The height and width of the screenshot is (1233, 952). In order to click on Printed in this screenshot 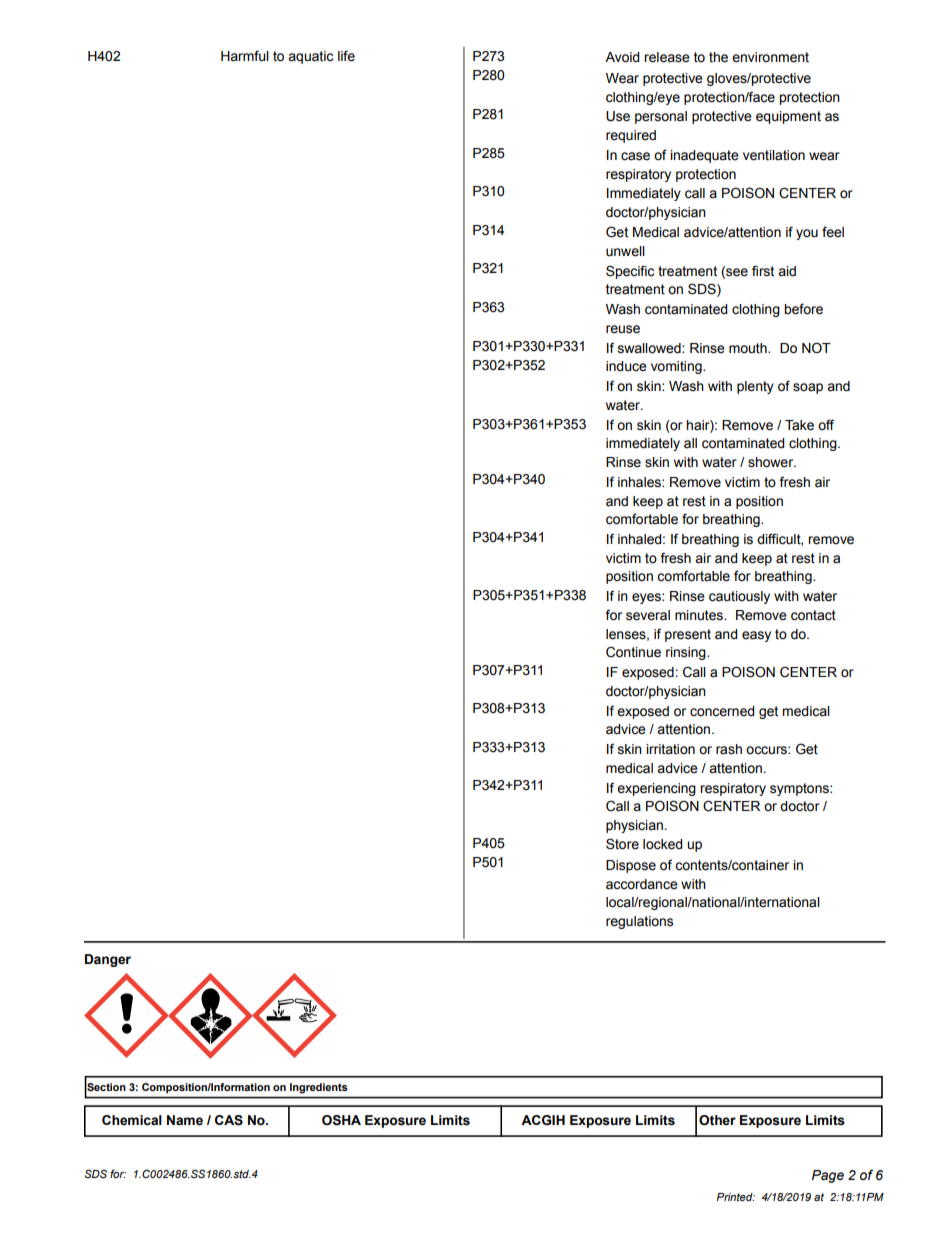, I will do `click(735, 1197)`.
